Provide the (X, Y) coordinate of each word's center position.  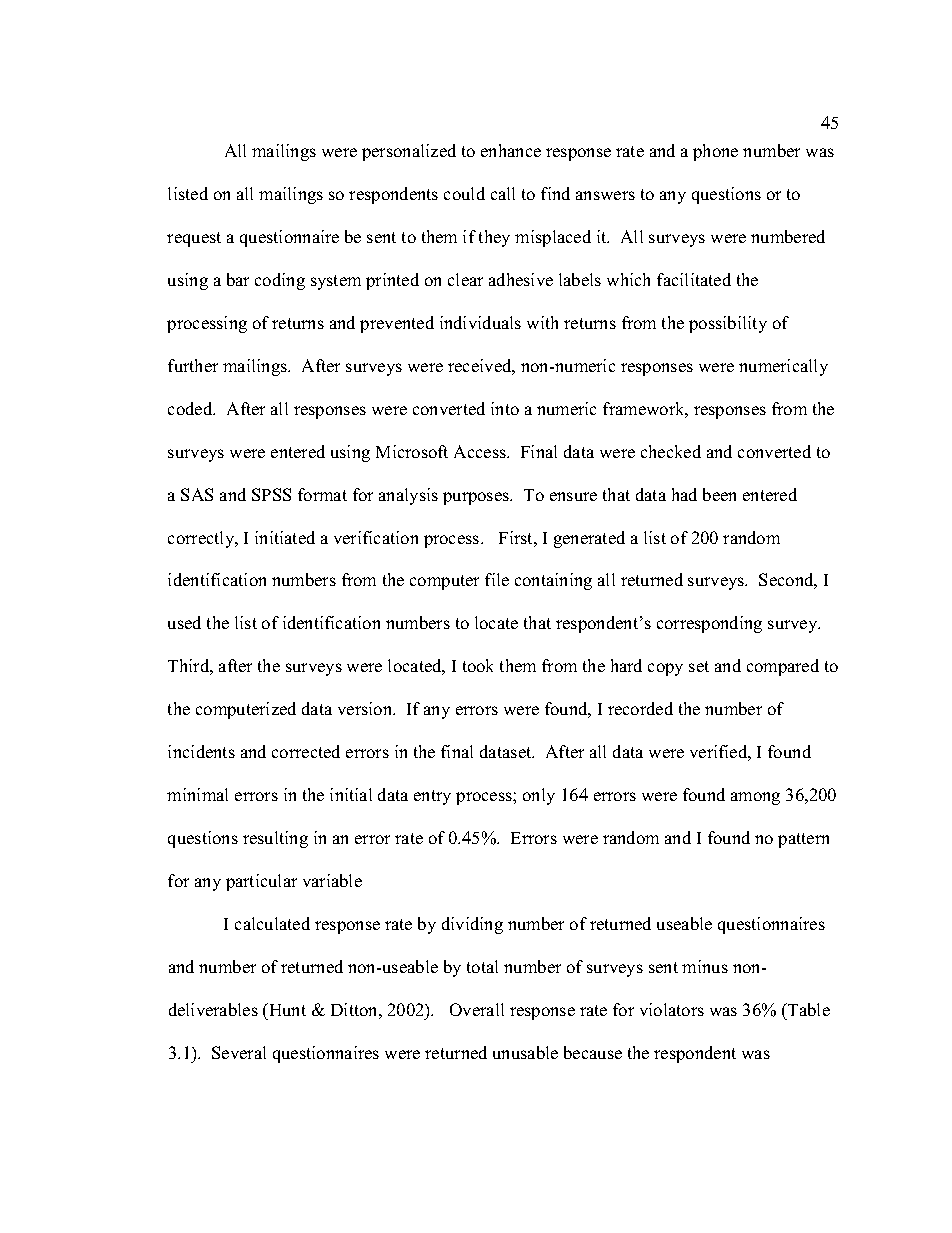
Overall (477, 1009)
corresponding (709, 624)
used (184, 622)
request (194, 239)
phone (715, 152)
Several (239, 1052)
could (464, 193)
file (497, 579)
